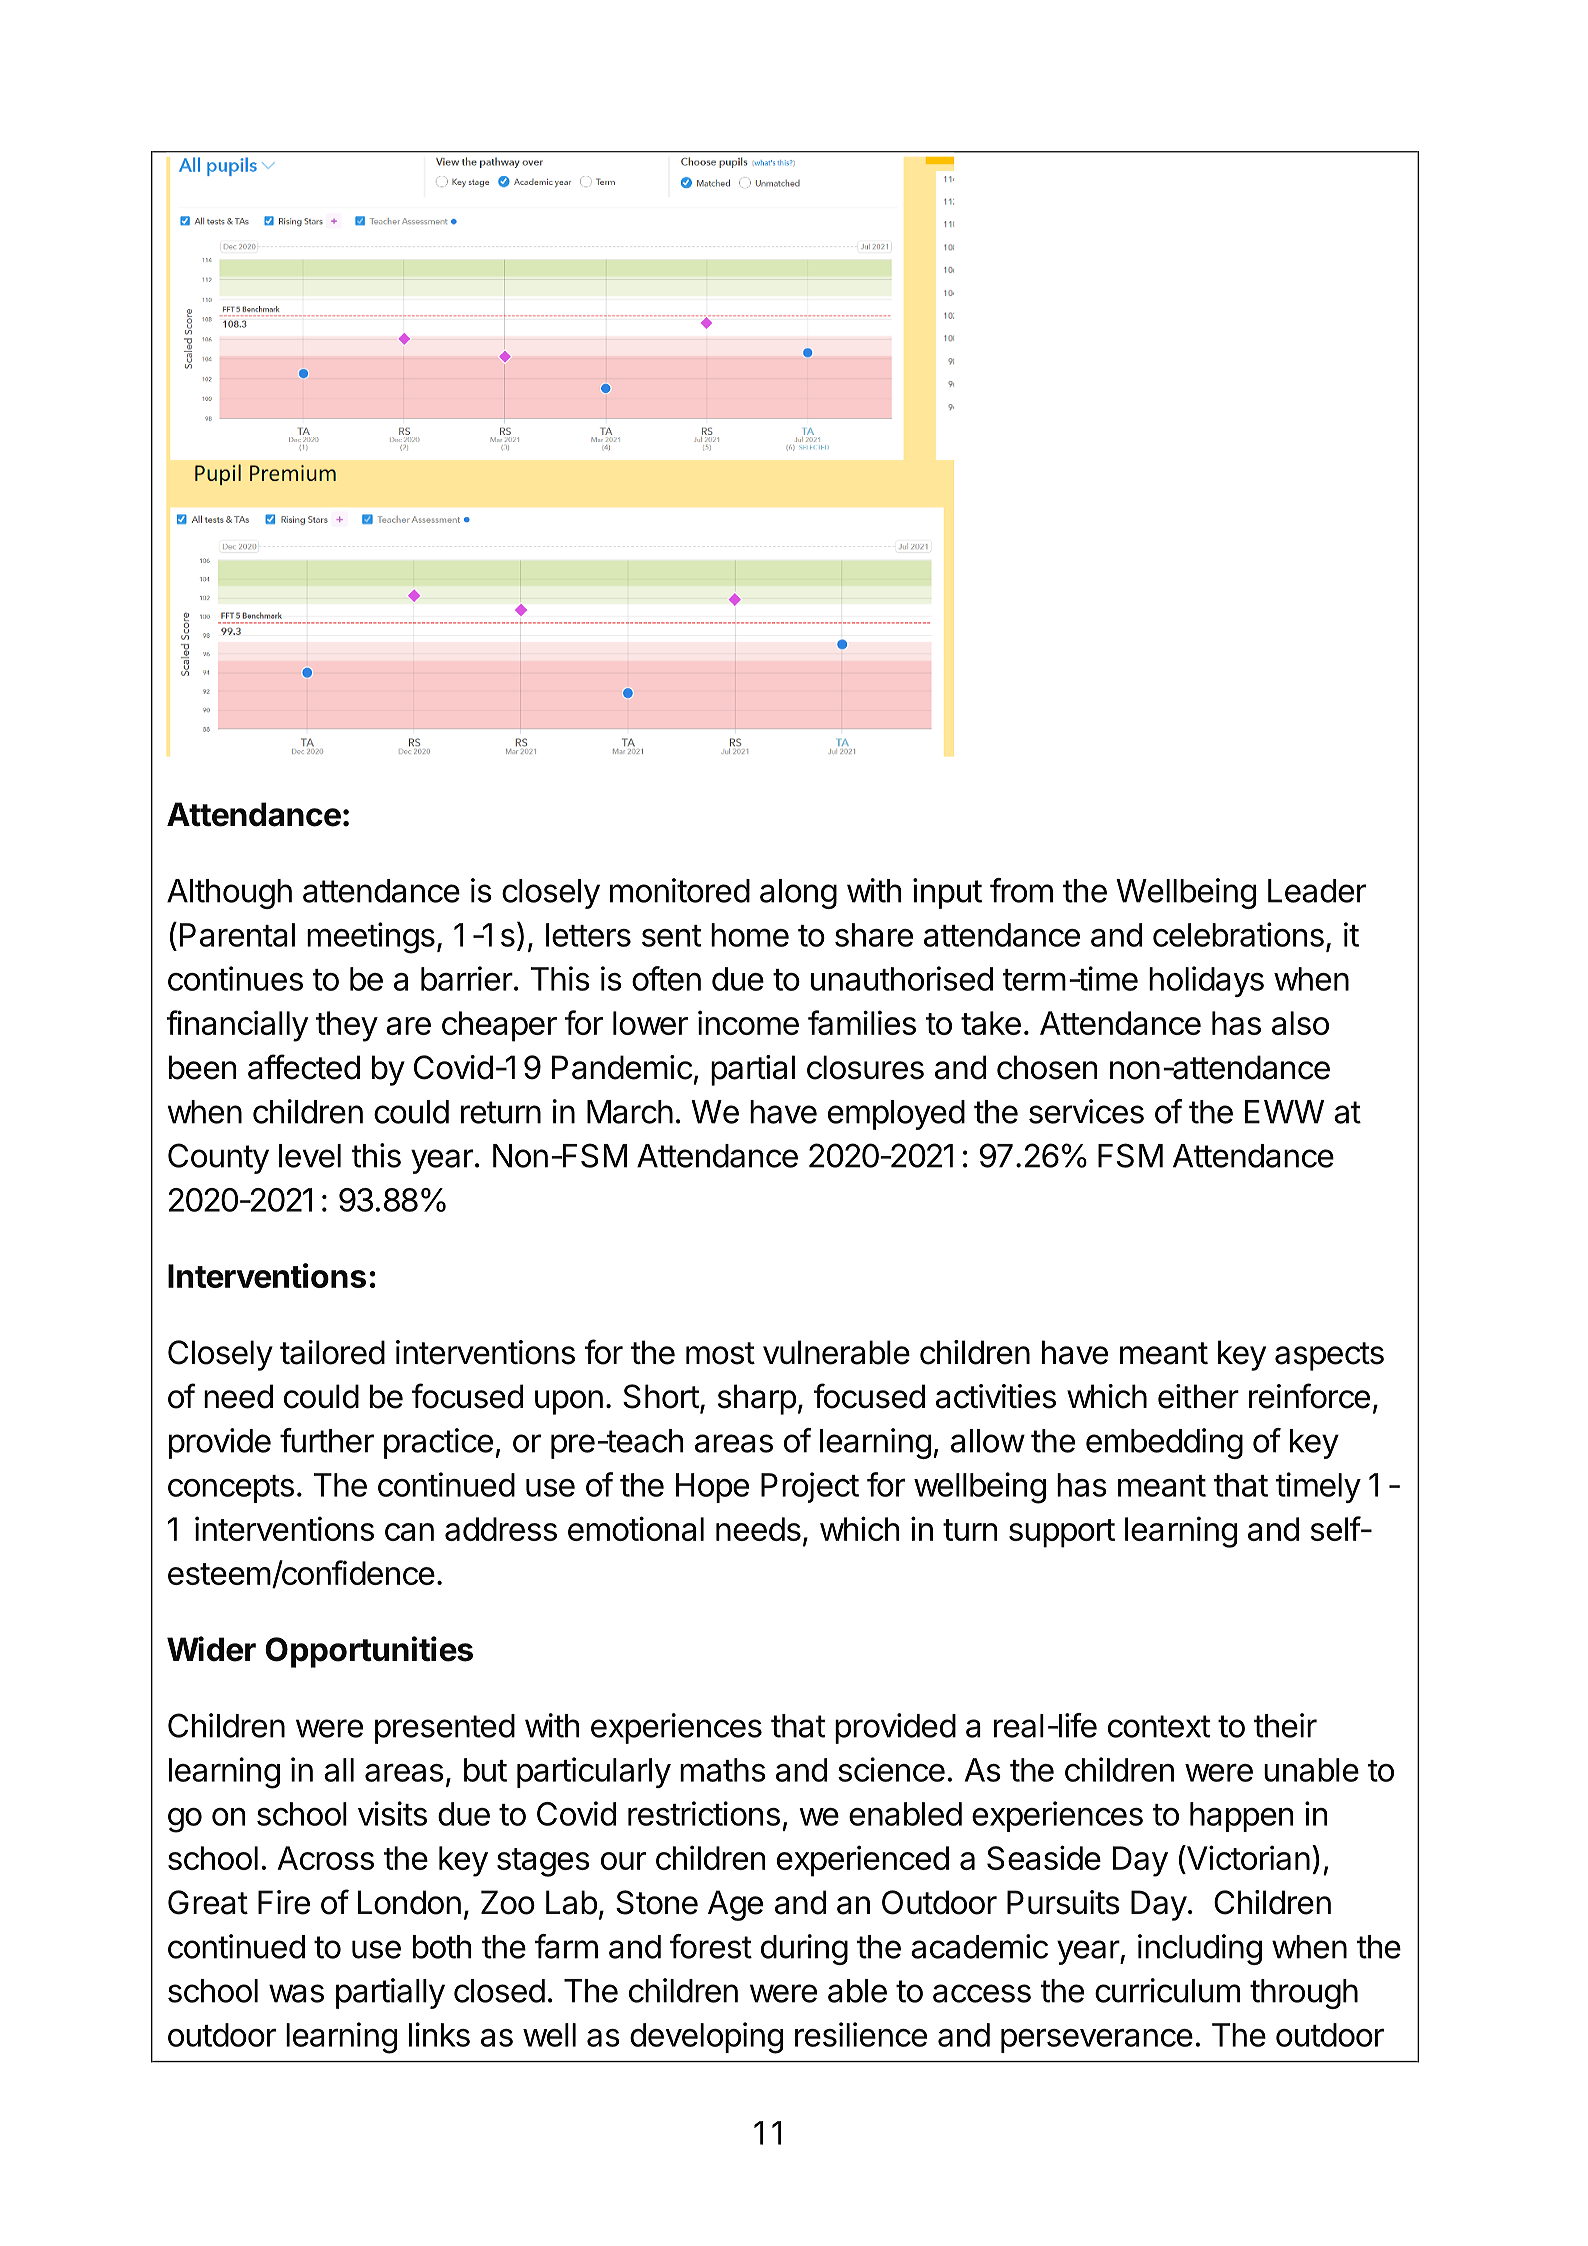 This screenshot has width=1588, height=2246. I want to click on embedding, so click(1164, 1443).
